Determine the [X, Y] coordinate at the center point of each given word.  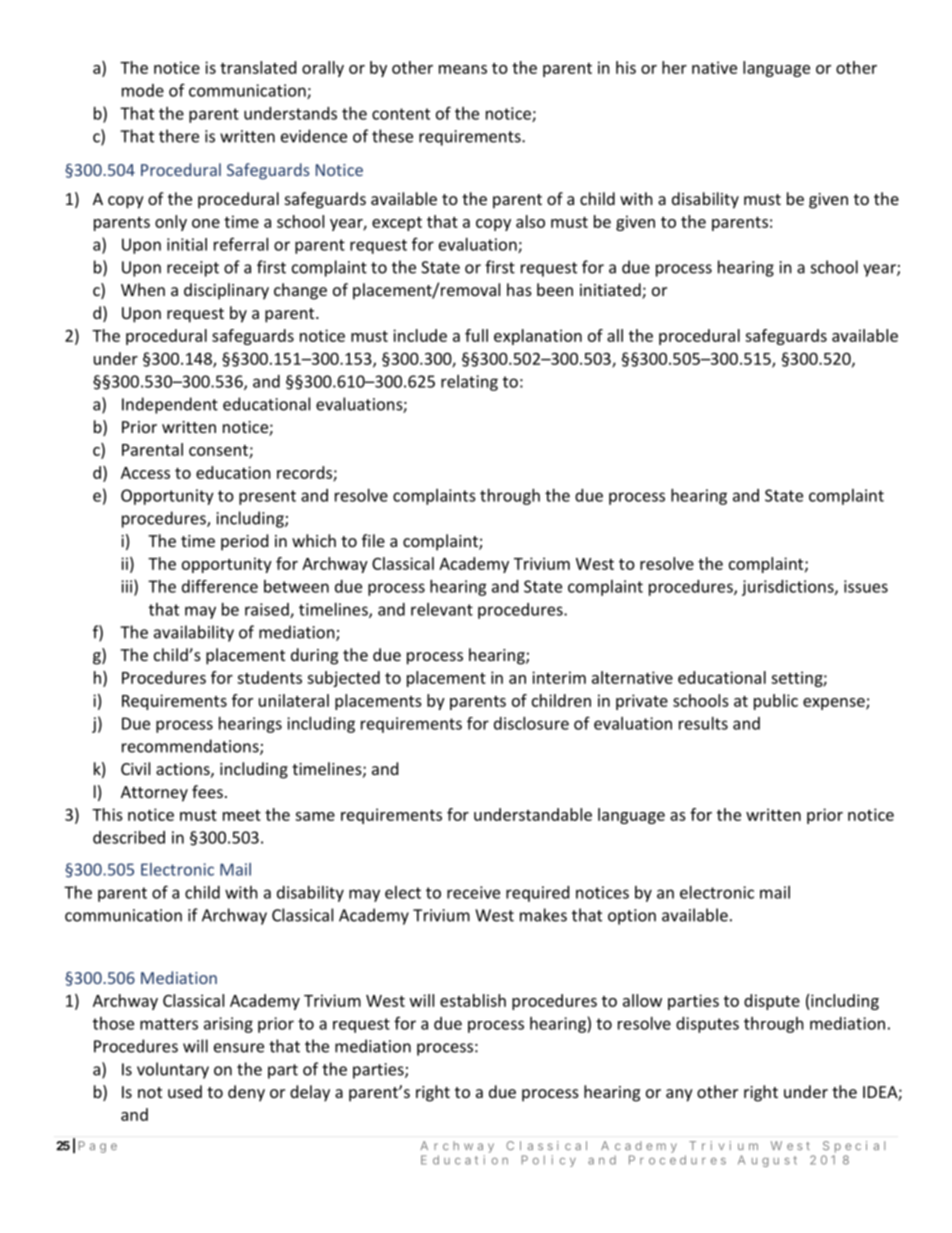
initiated [611, 291]
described [129, 837]
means [463, 69]
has [519, 289]
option [632, 917]
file [373, 540]
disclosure [531, 723]
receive [473, 892]
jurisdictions [789, 588]
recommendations [191, 747]
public [776, 702]
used [185, 1091]
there [179, 136]
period [244, 542]
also [530, 221]
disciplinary [226, 291]
